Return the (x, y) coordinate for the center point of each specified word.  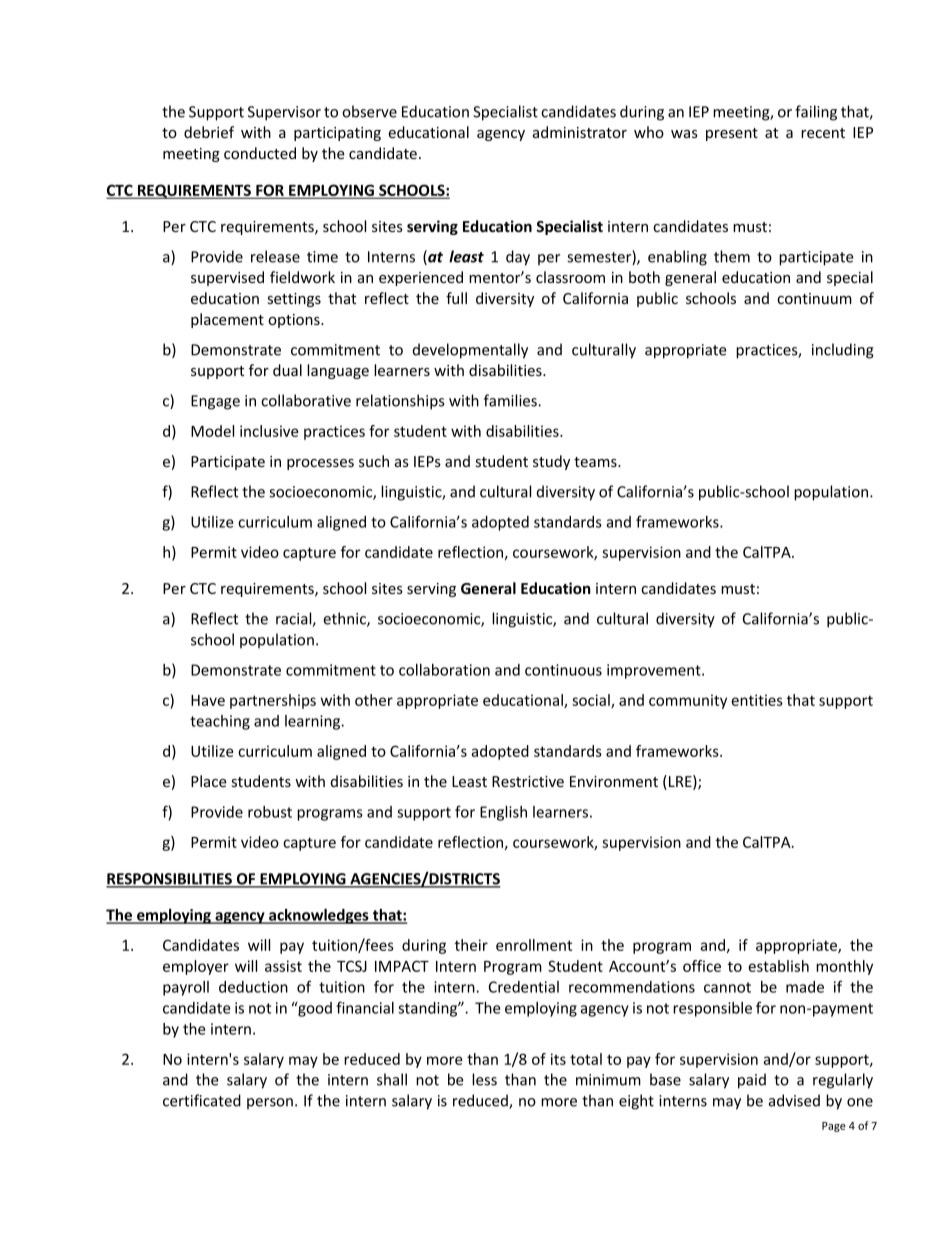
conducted (260, 153)
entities (757, 700)
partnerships (273, 701)
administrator (580, 132)
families (511, 400)
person (270, 1103)
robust (270, 812)
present (732, 134)
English (503, 813)
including (843, 351)
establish (778, 966)
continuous (563, 670)
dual (287, 370)
